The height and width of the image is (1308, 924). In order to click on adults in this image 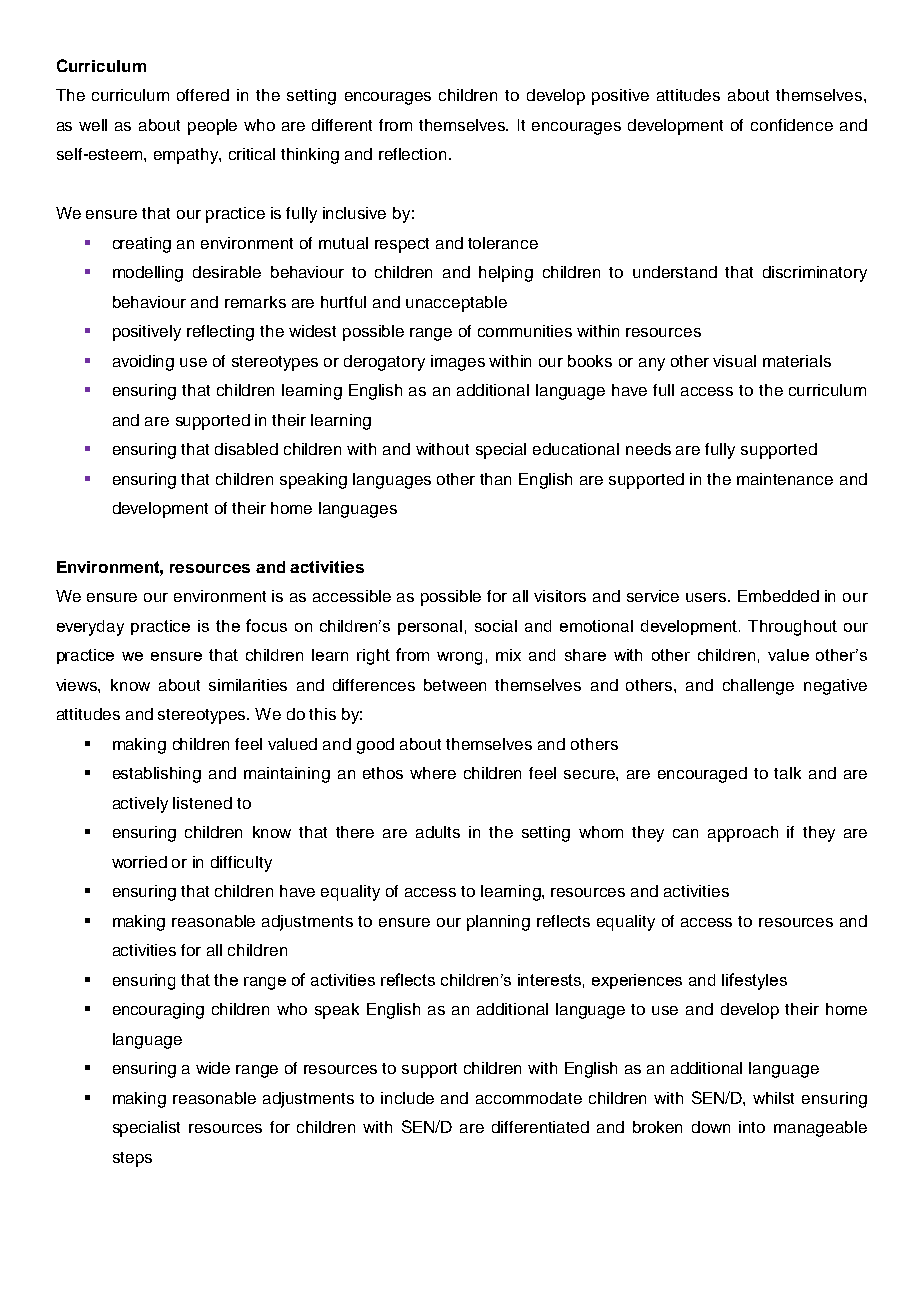, I will do `click(438, 832)`.
